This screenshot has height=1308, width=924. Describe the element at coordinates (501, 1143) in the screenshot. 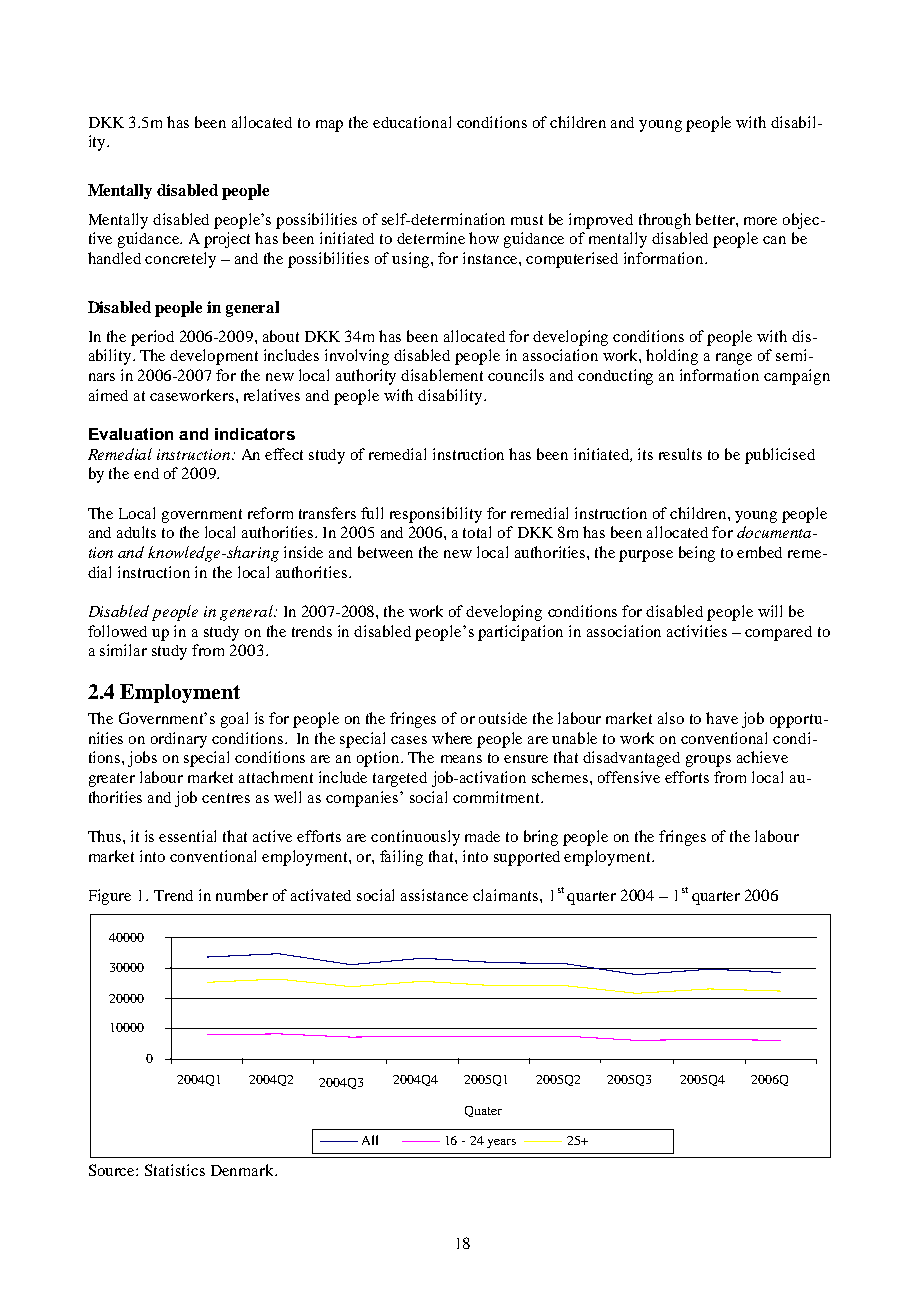

I see `years` at that location.
